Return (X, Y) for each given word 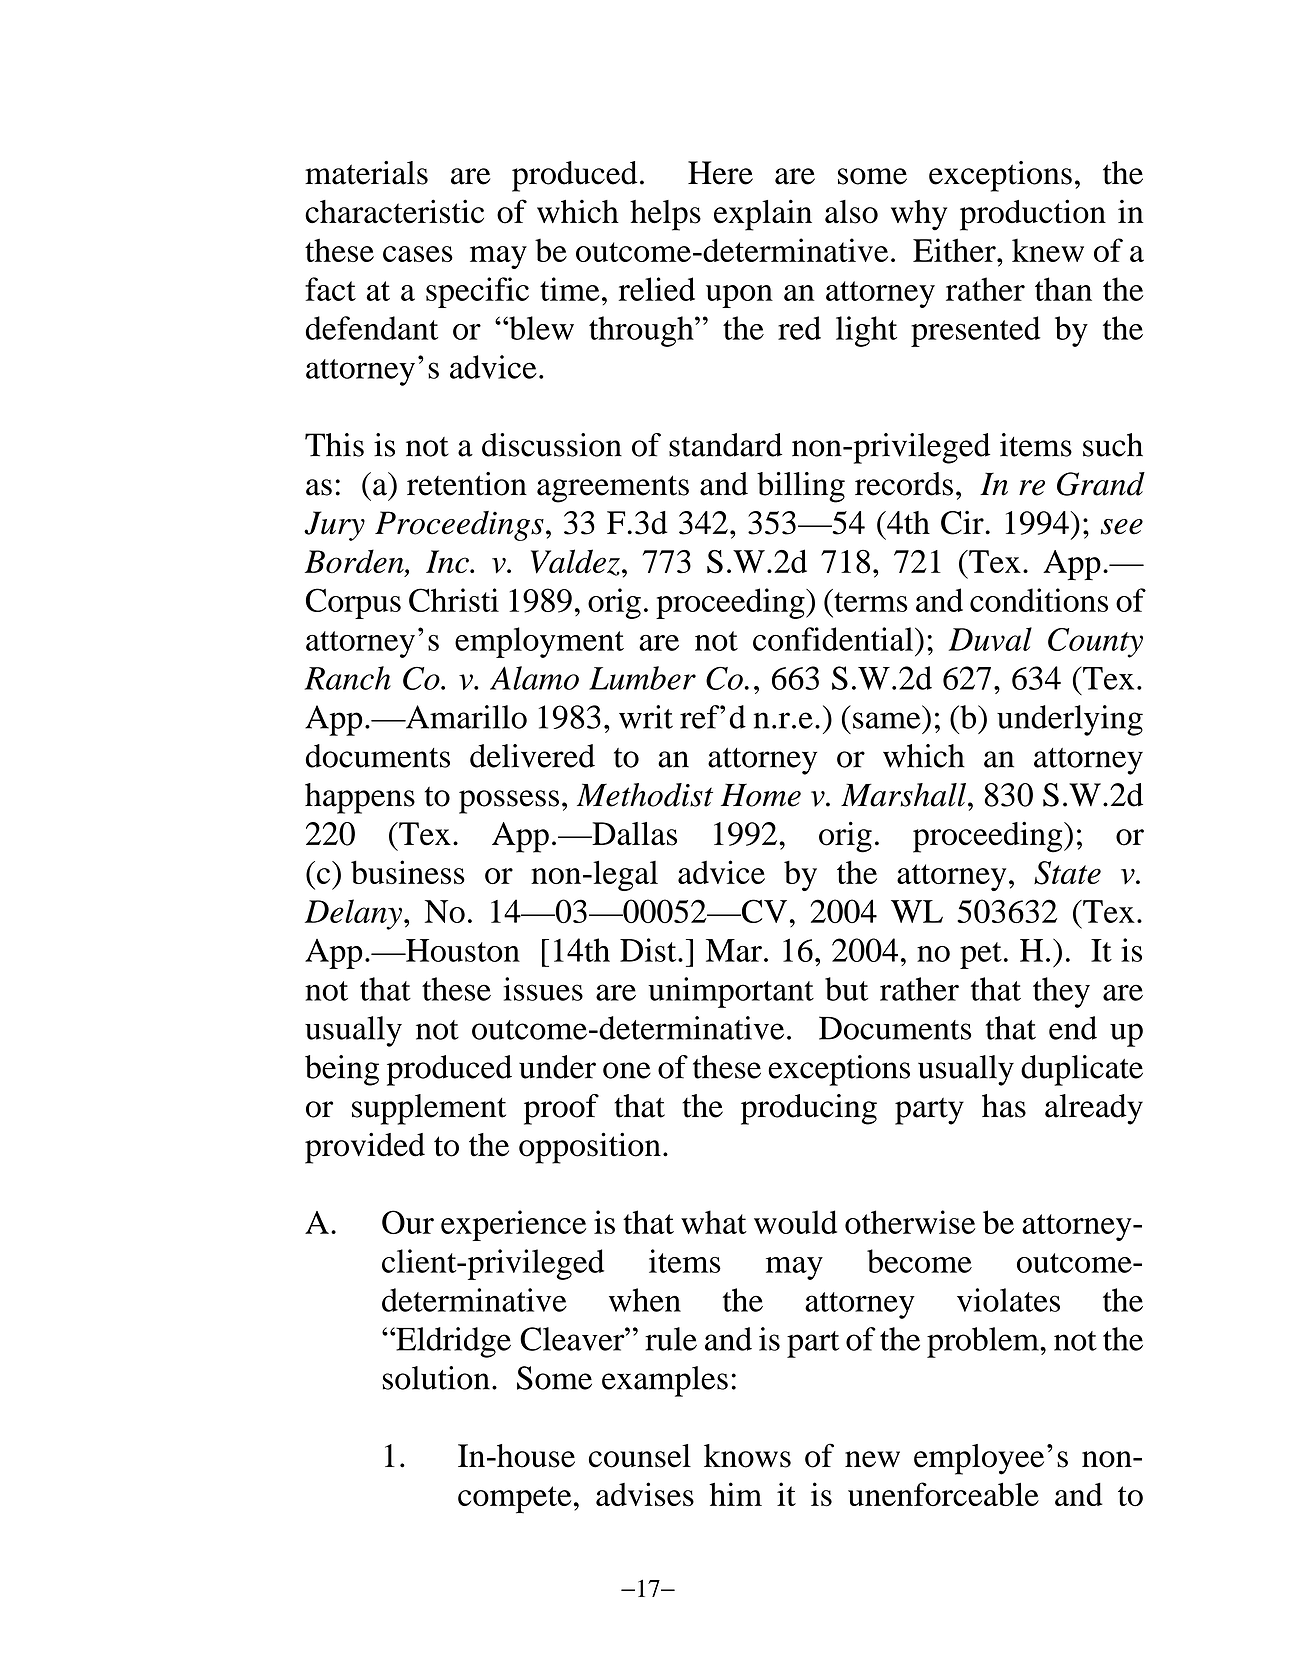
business (408, 872)
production (1033, 215)
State (1067, 873)
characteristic (394, 211)
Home (761, 795)
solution (436, 1378)
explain (763, 215)
